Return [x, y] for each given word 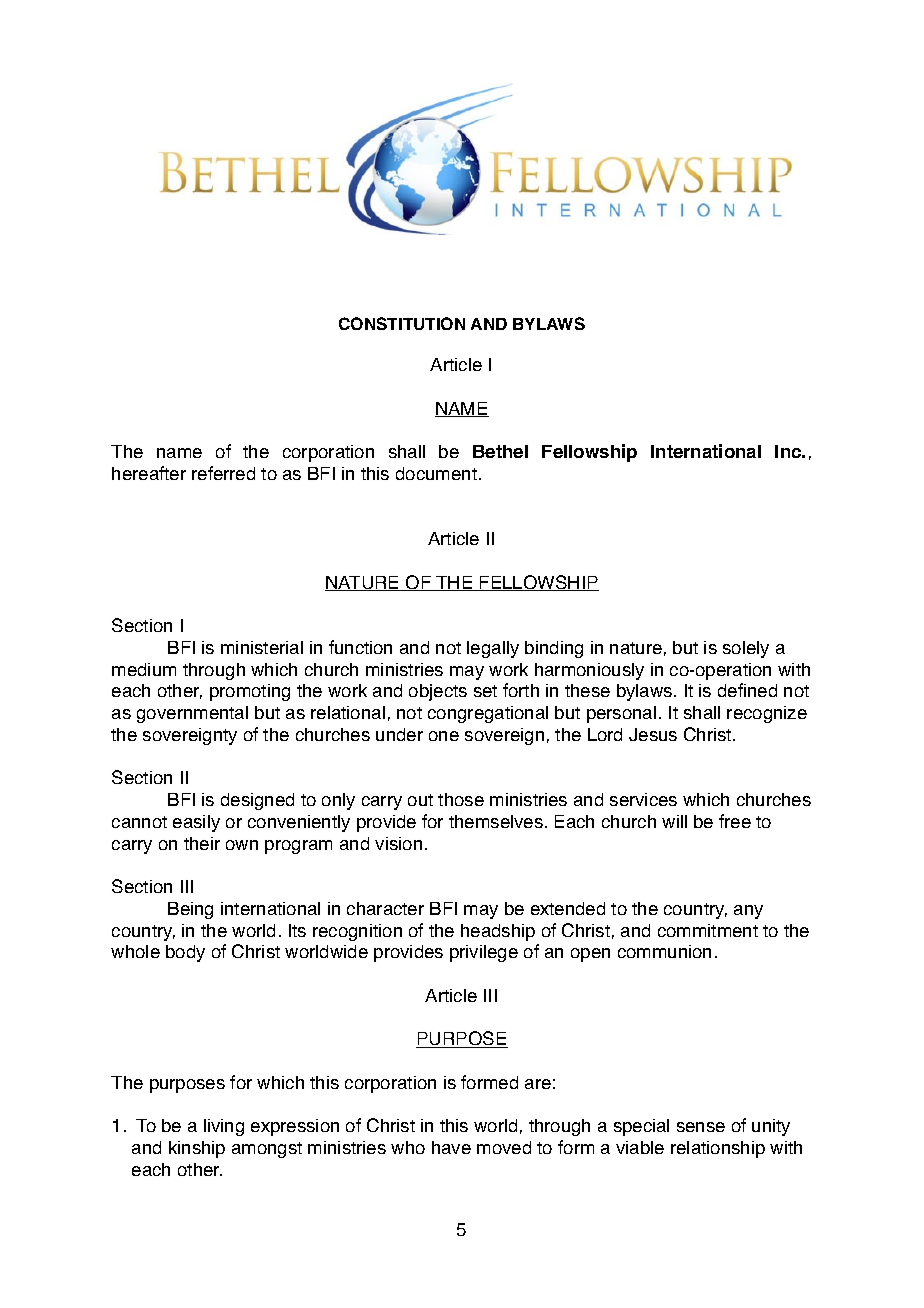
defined [747, 690]
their [202, 843]
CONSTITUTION [402, 323]
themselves [496, 821]
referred [223, 473]
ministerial [262, 647]
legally [493, 649]
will [674, 821]
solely [746, 649]
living [224, 1127]
